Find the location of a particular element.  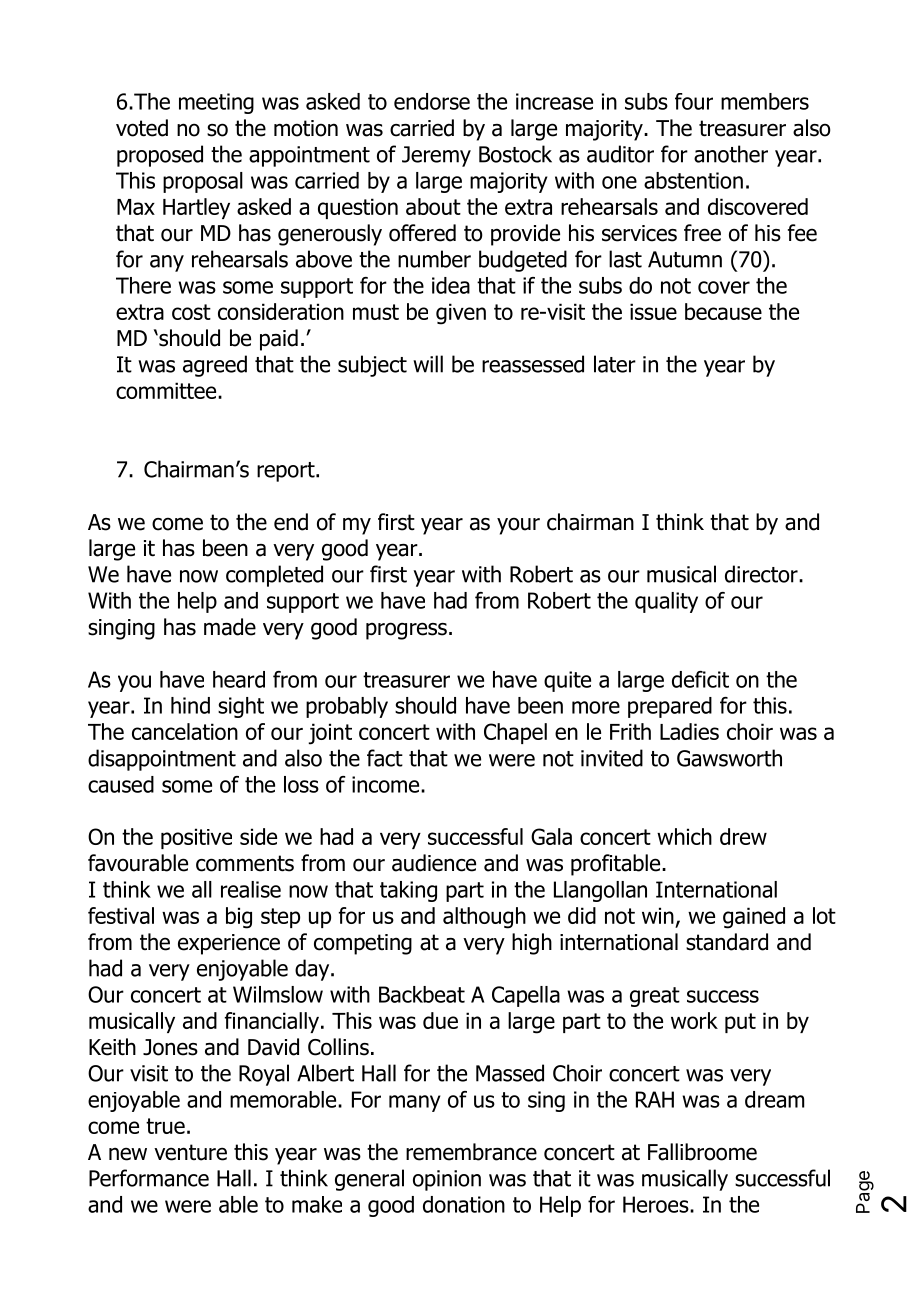

another is located at coordinates (731, 154).
